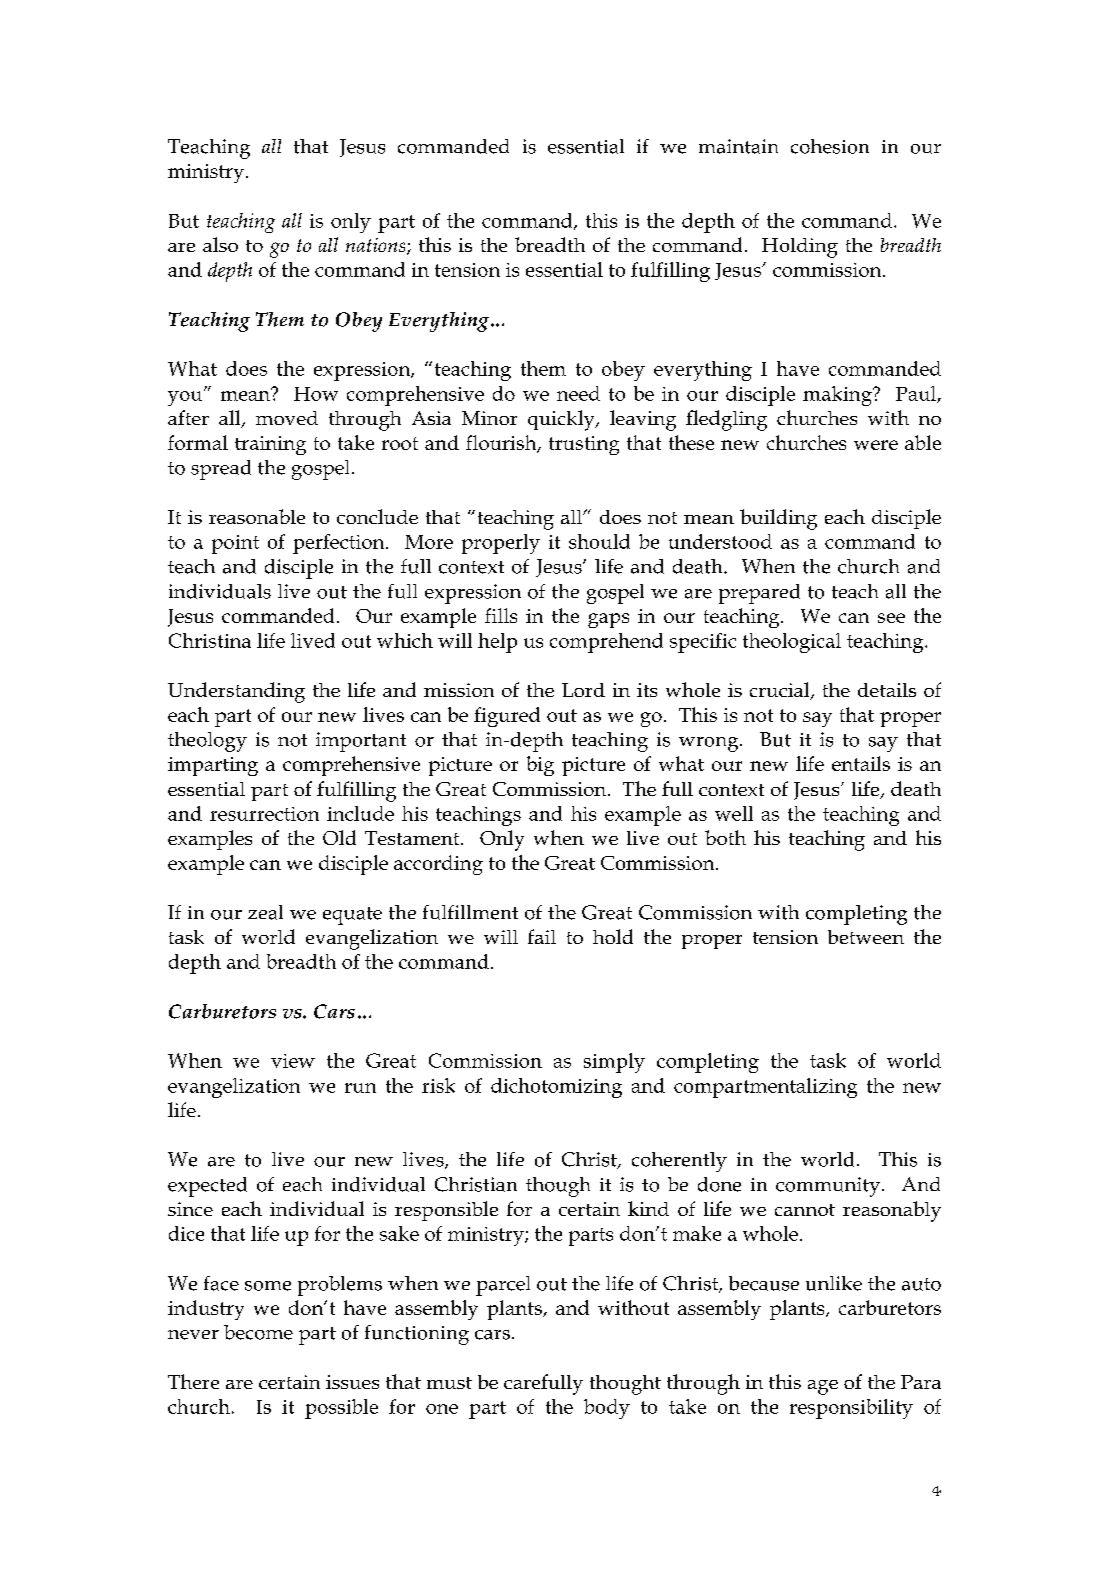 The width and height of the screenshot is (1109, 1569). I want to click on view, so click(293, 1061).
